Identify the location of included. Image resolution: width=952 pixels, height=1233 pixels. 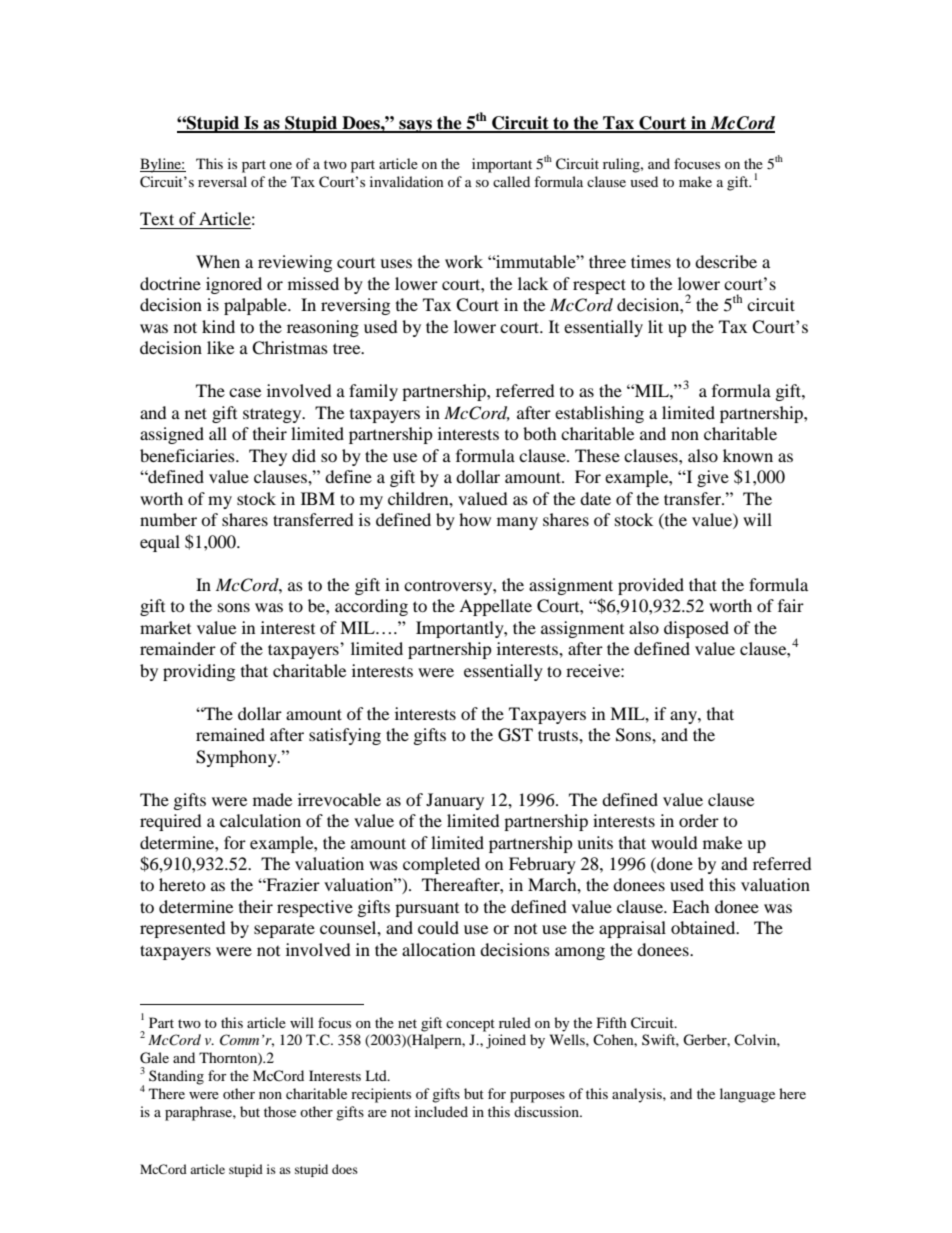
(441, 1111).
